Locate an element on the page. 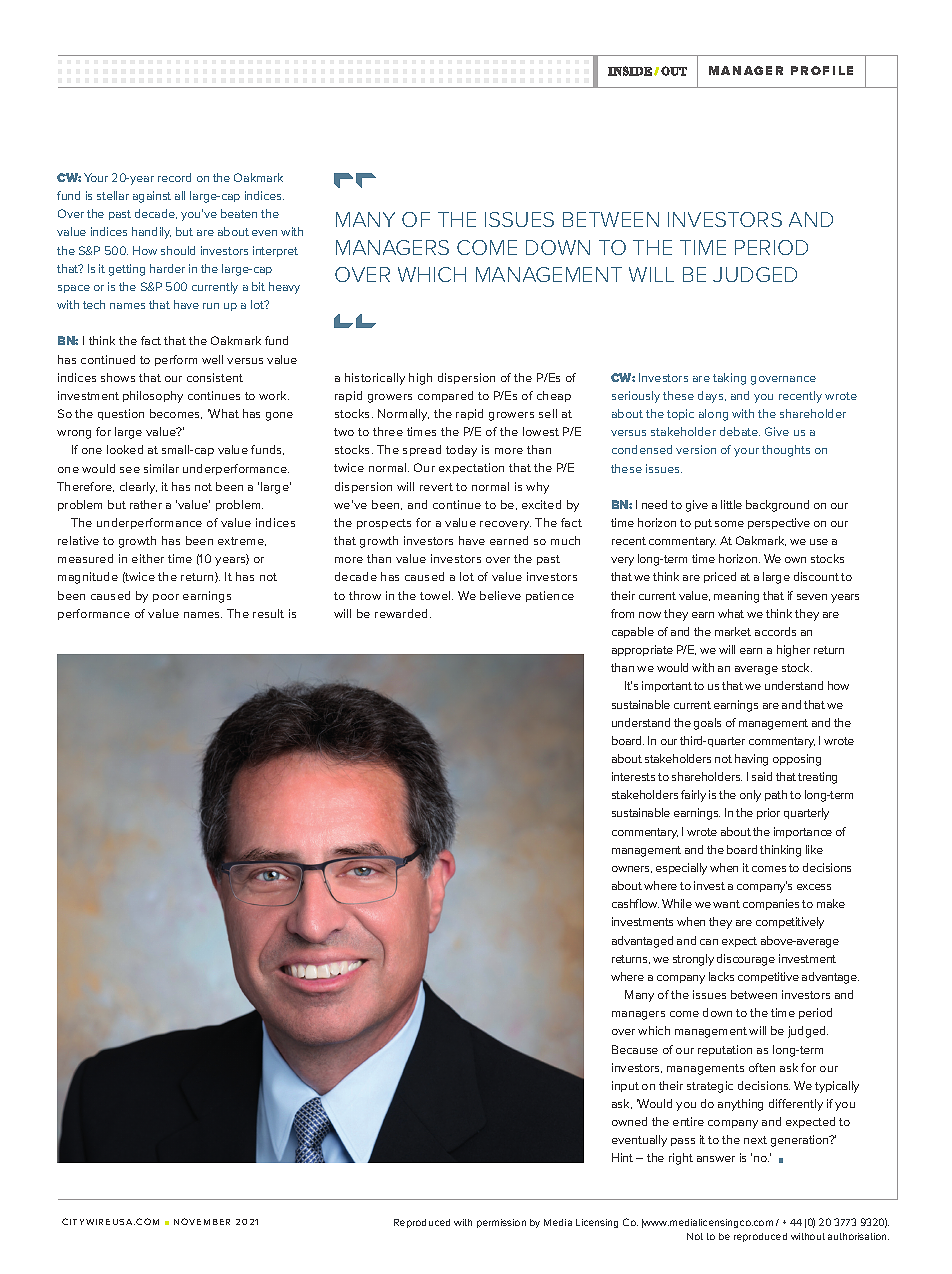 The width and height of the image is (952, 1274). beaten is located at coordinates (239, 213).
